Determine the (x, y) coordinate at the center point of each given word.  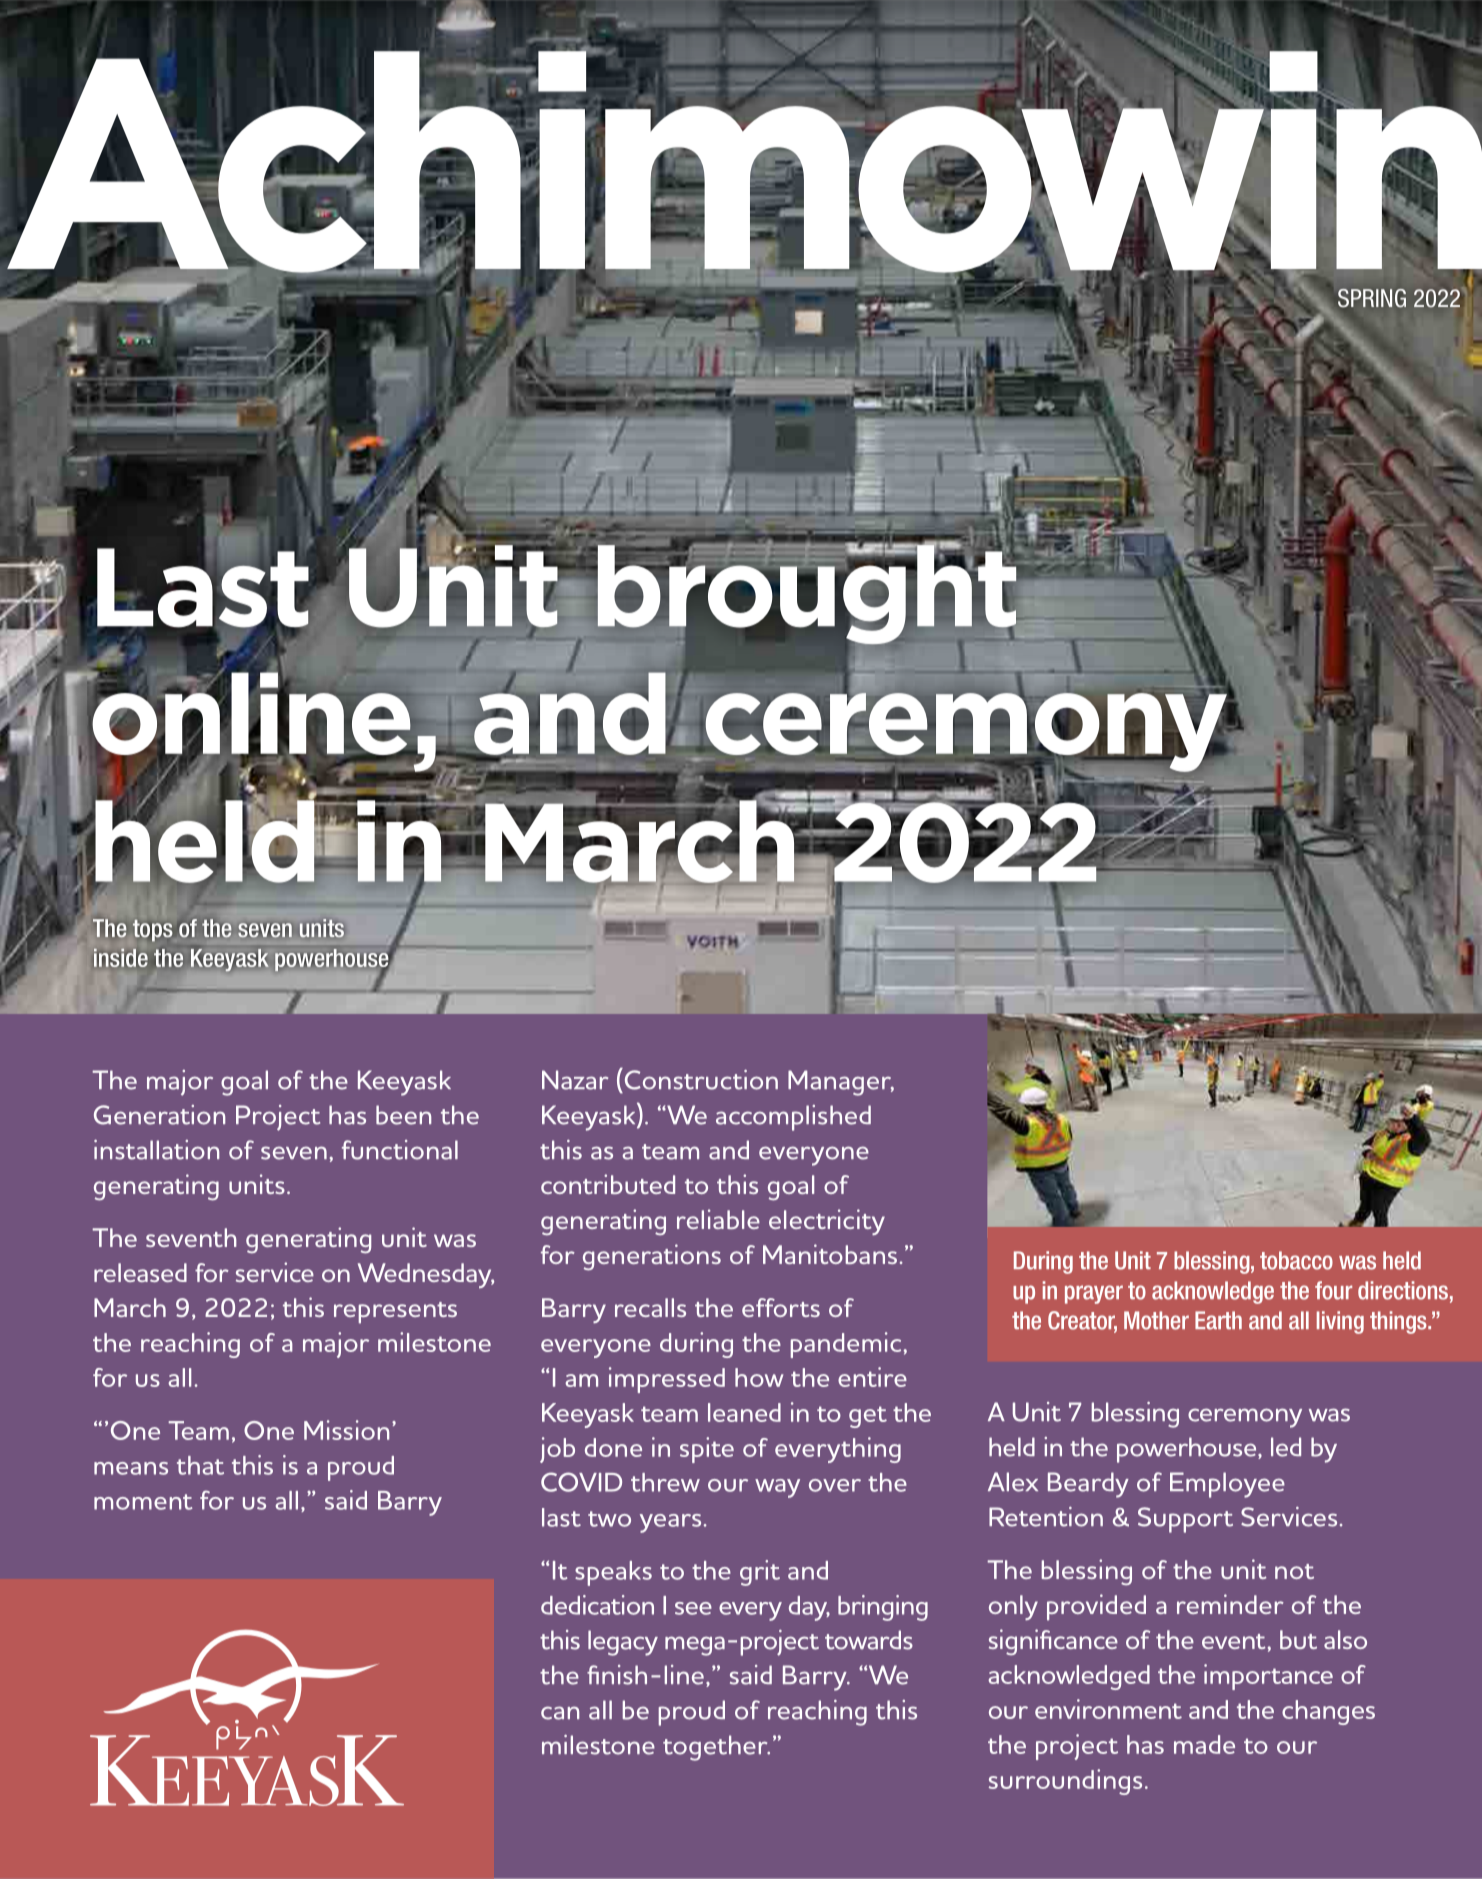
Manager (841, 1083)
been (403, 1115)
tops (152, 930)
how (759, 1377)
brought (807, 595)
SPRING (1372, 298)
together (716, 1748)
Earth (1218, 1320)
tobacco (1296, 1260)
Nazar (575, 1080)
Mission (346, 1430)
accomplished (793, 1118)
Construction (700, 1079)
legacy (623, 1643)
